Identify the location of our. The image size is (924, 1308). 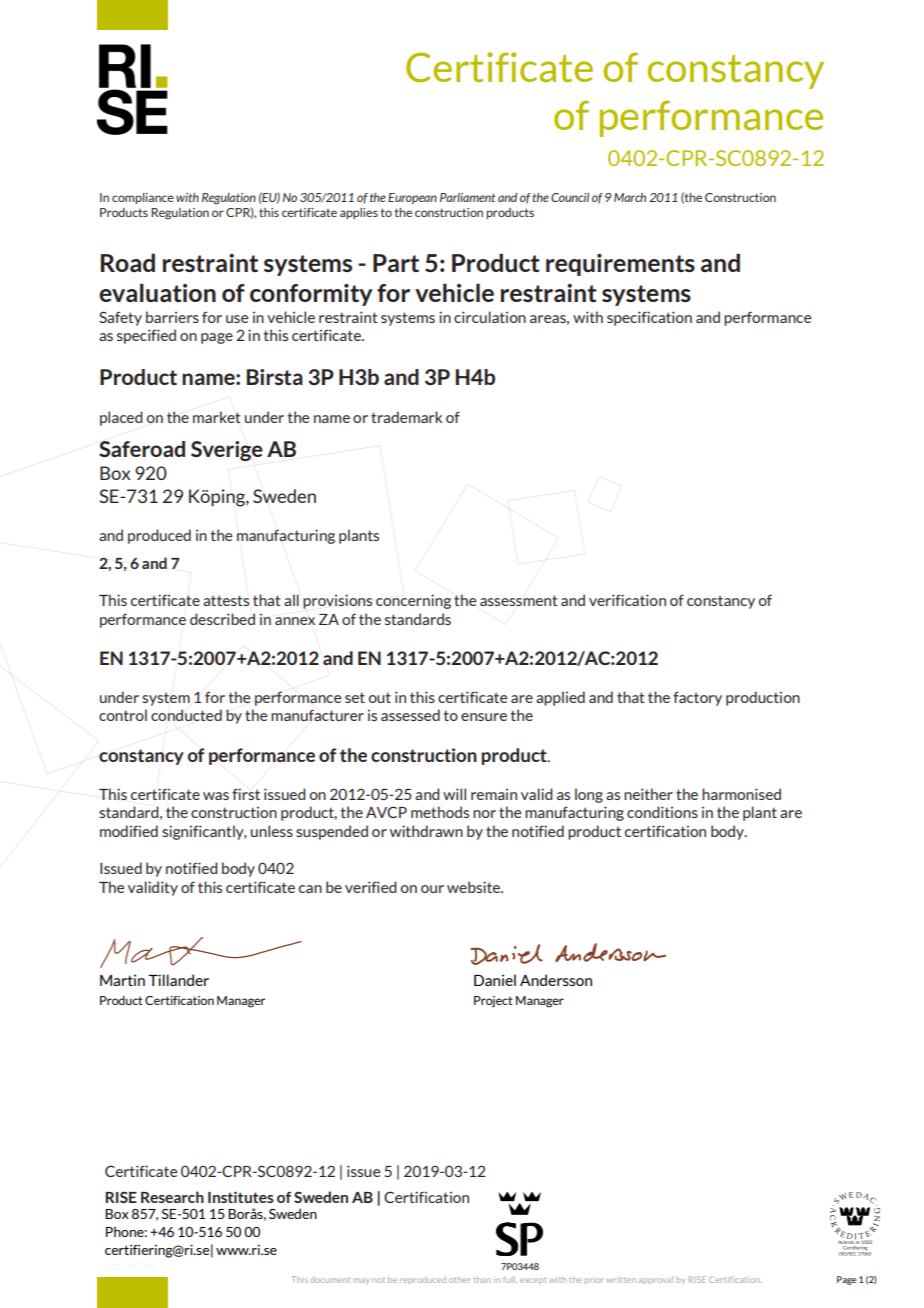
(432, 889).
